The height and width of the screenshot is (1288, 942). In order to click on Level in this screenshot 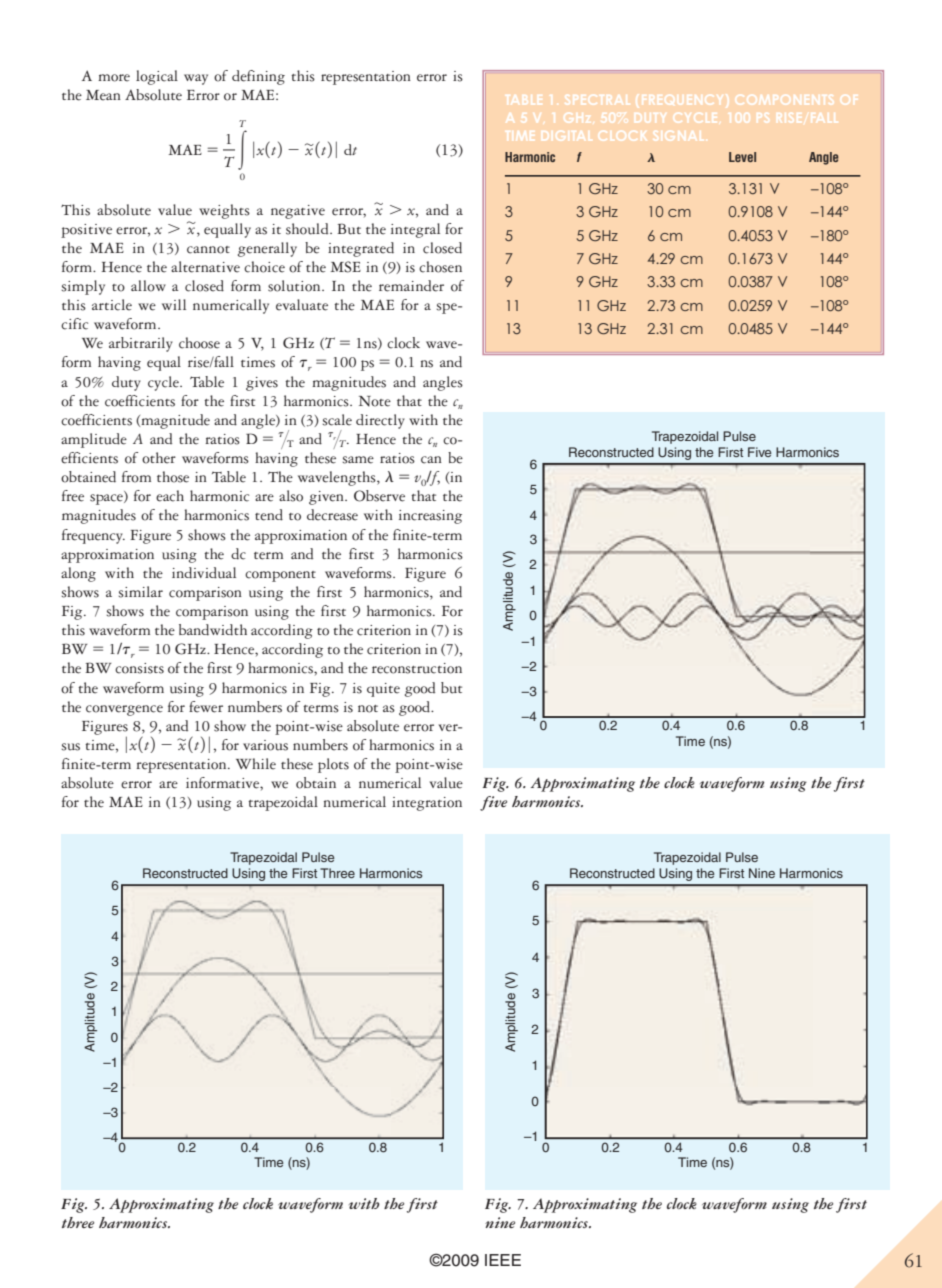, I will do `click(742, 157)`.
